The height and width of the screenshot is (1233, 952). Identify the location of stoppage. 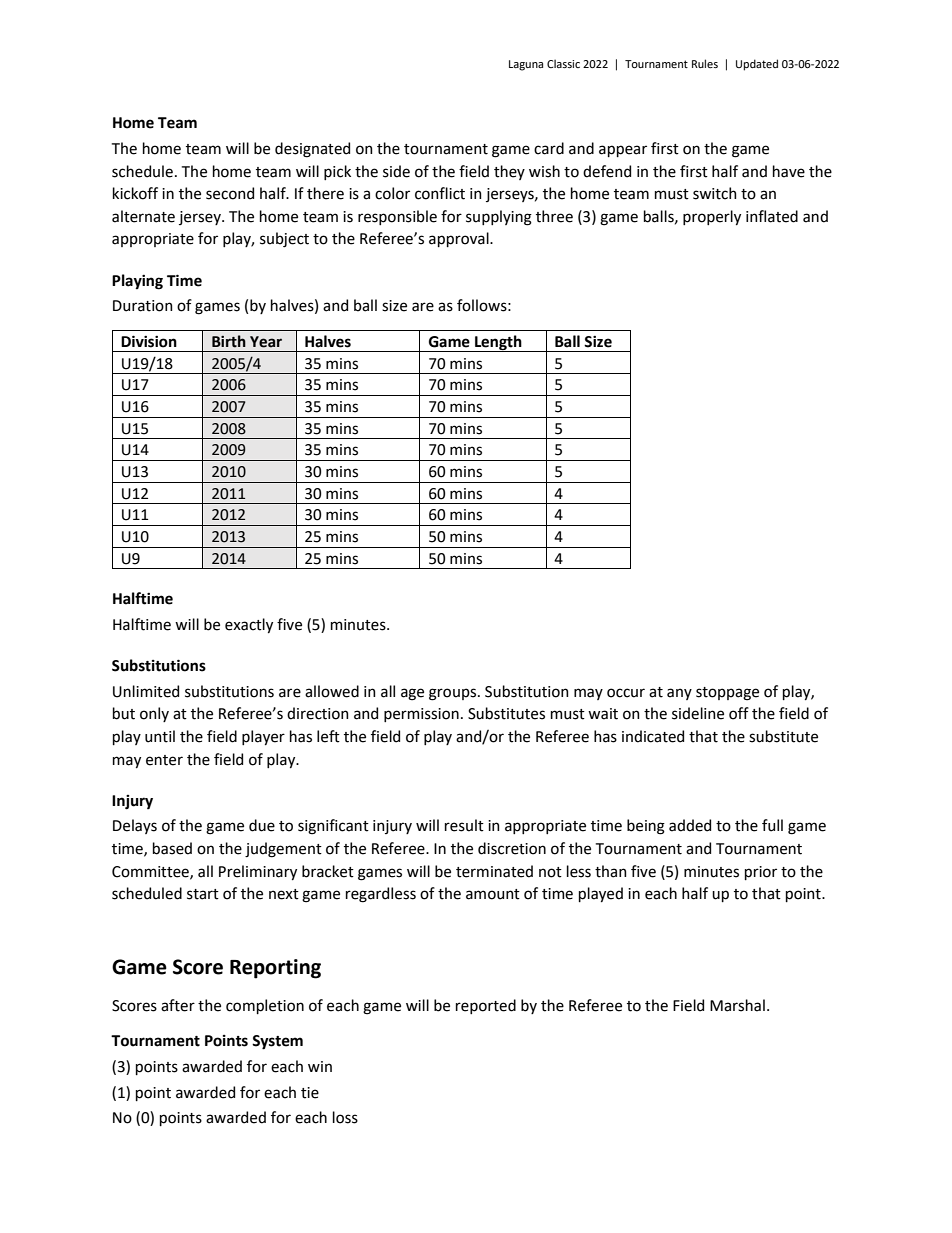
(727, 694).
